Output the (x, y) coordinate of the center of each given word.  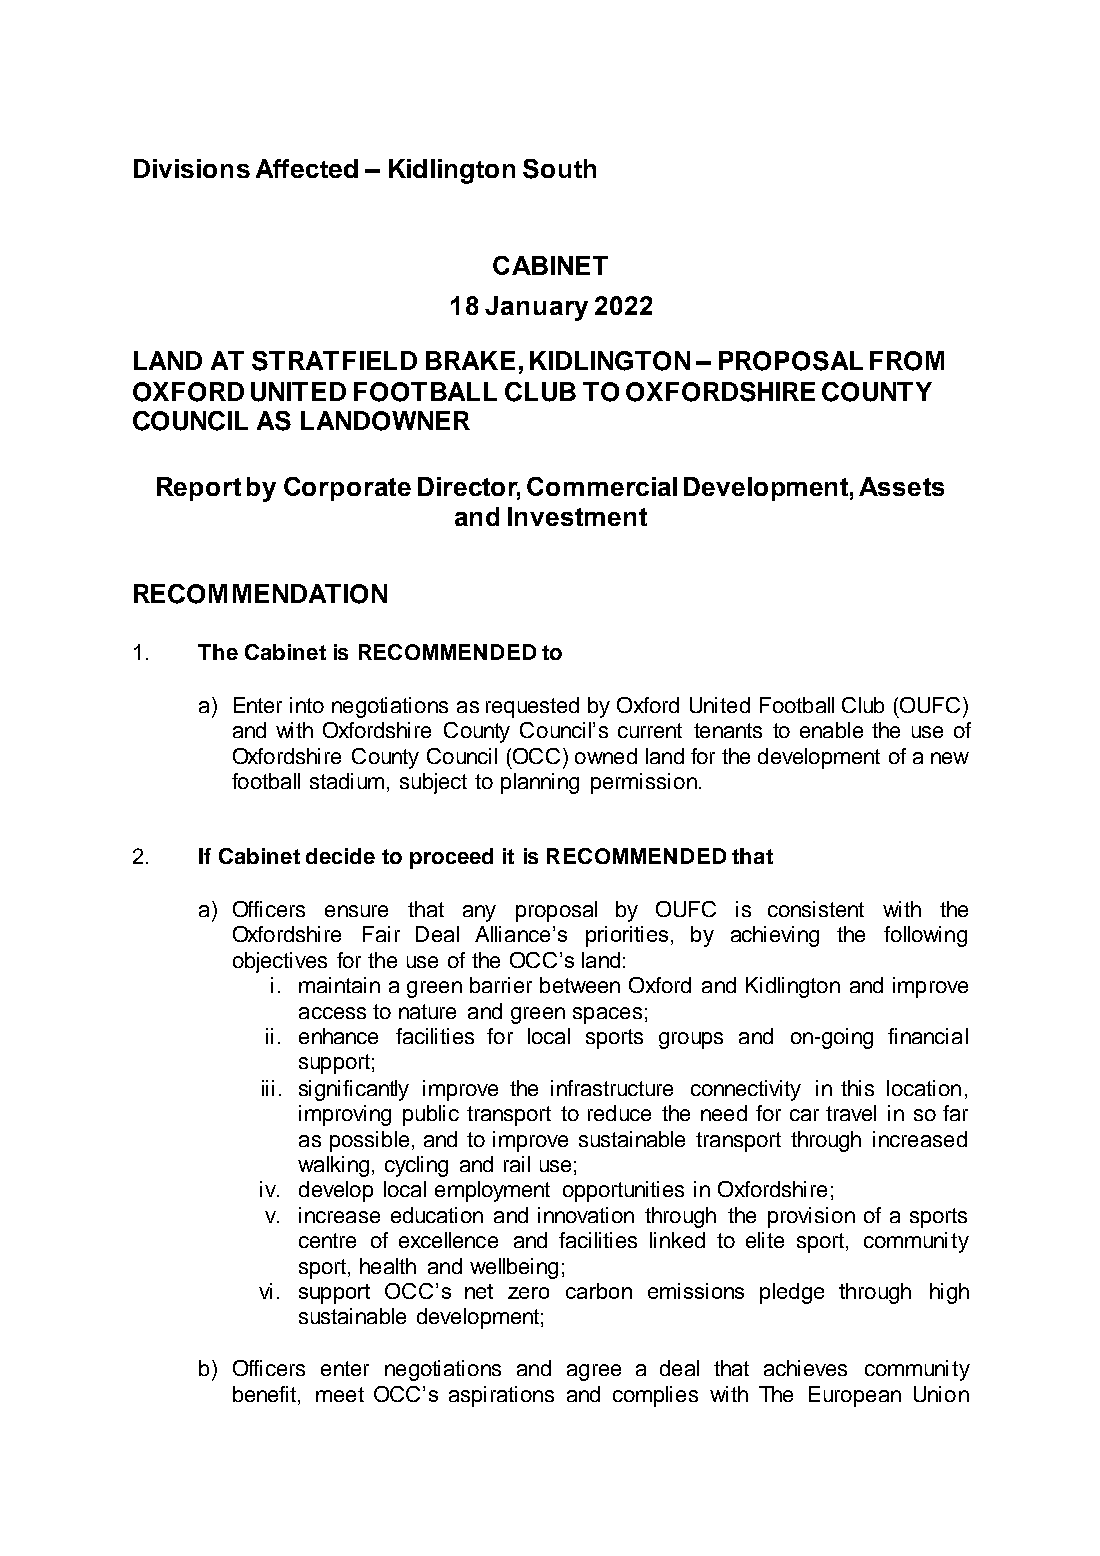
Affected (307, 168)
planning (540, 783)
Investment (577, 516)
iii (268, 1088)
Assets (901, 486)
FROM (907, 361)
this (857, 1088)
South (559, 169)
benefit (266, 1395)
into (307, 705)
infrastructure (612, 1088)
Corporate (347, 489)
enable (831, 730)
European (855, 1396)
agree (594, 1372)
